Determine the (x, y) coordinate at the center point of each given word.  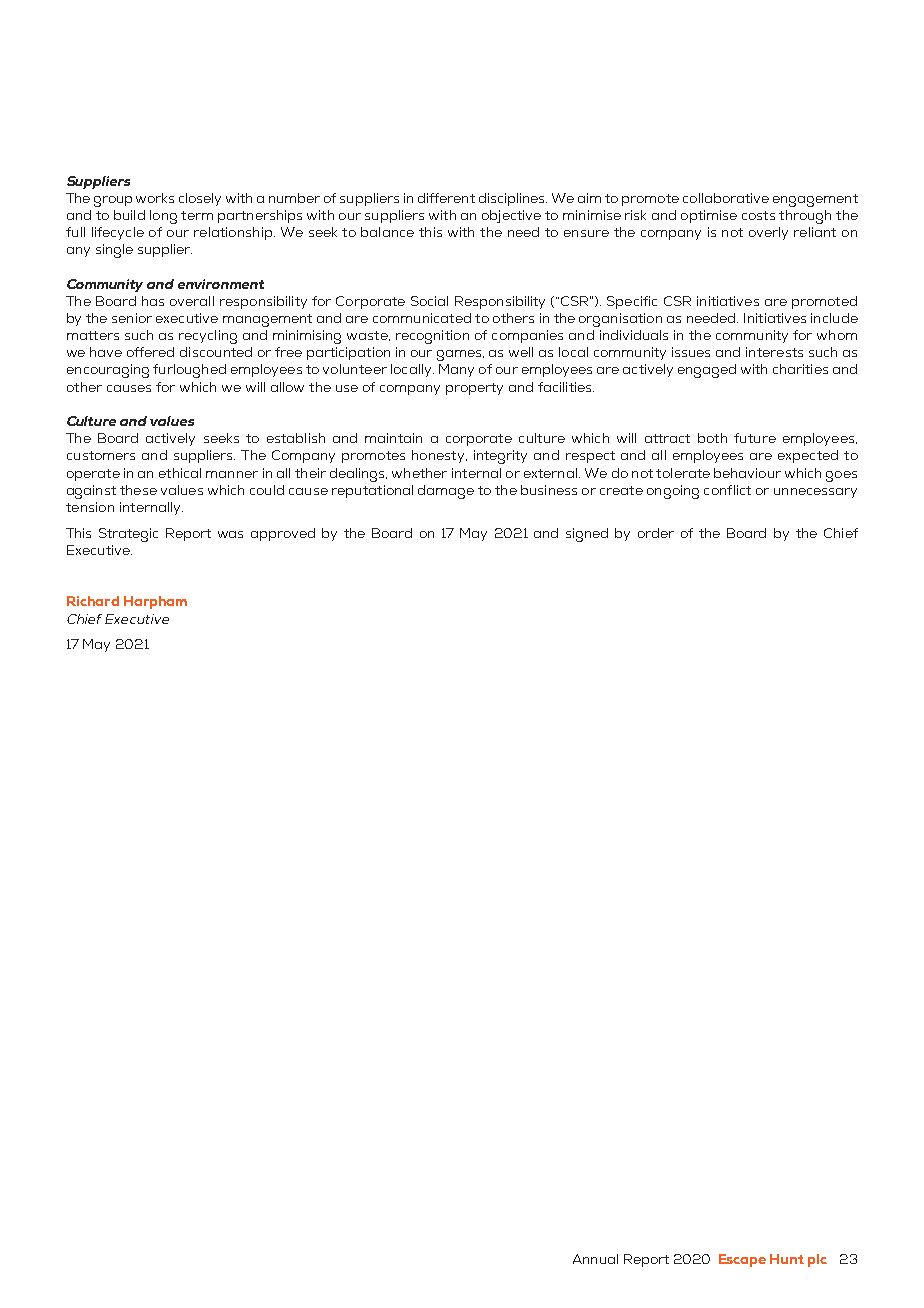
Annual (595, 1259)
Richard (93, 601)
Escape (742, 1260)
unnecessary (815, 493)
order (656, 533)
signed (587, 535)
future (755, 438)
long (163, 217)
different (446, 198)
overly (768, 233)
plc (817, 1260)
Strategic (128, 535)
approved (283, 534)
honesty (439, 456)
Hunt (787, 1259)
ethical (180, 473)
